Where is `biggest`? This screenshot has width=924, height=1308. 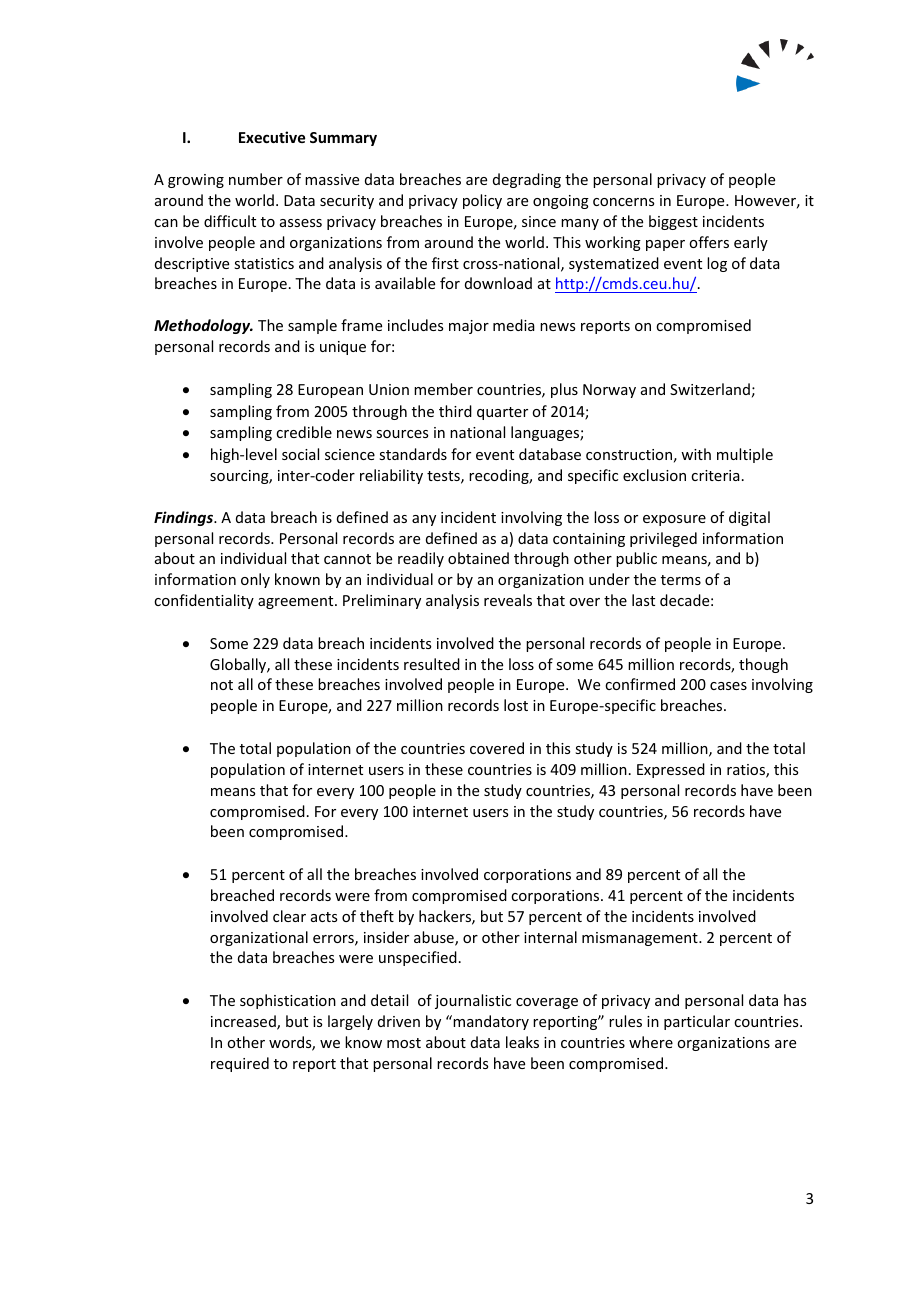
biggest is located at coordinates (673, 222).
